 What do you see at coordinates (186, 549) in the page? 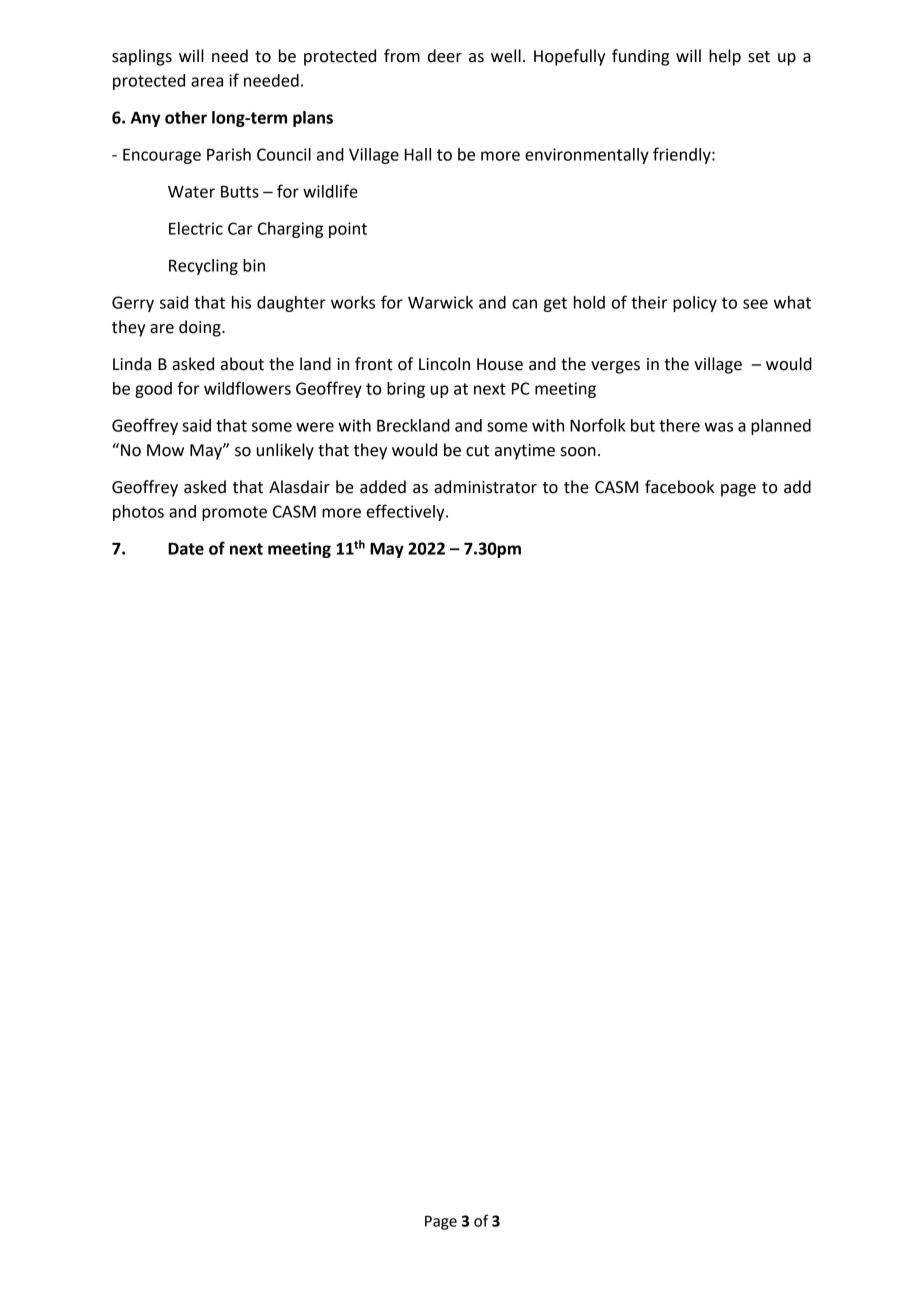
I see `Date` at bounding box center [186, 549].
